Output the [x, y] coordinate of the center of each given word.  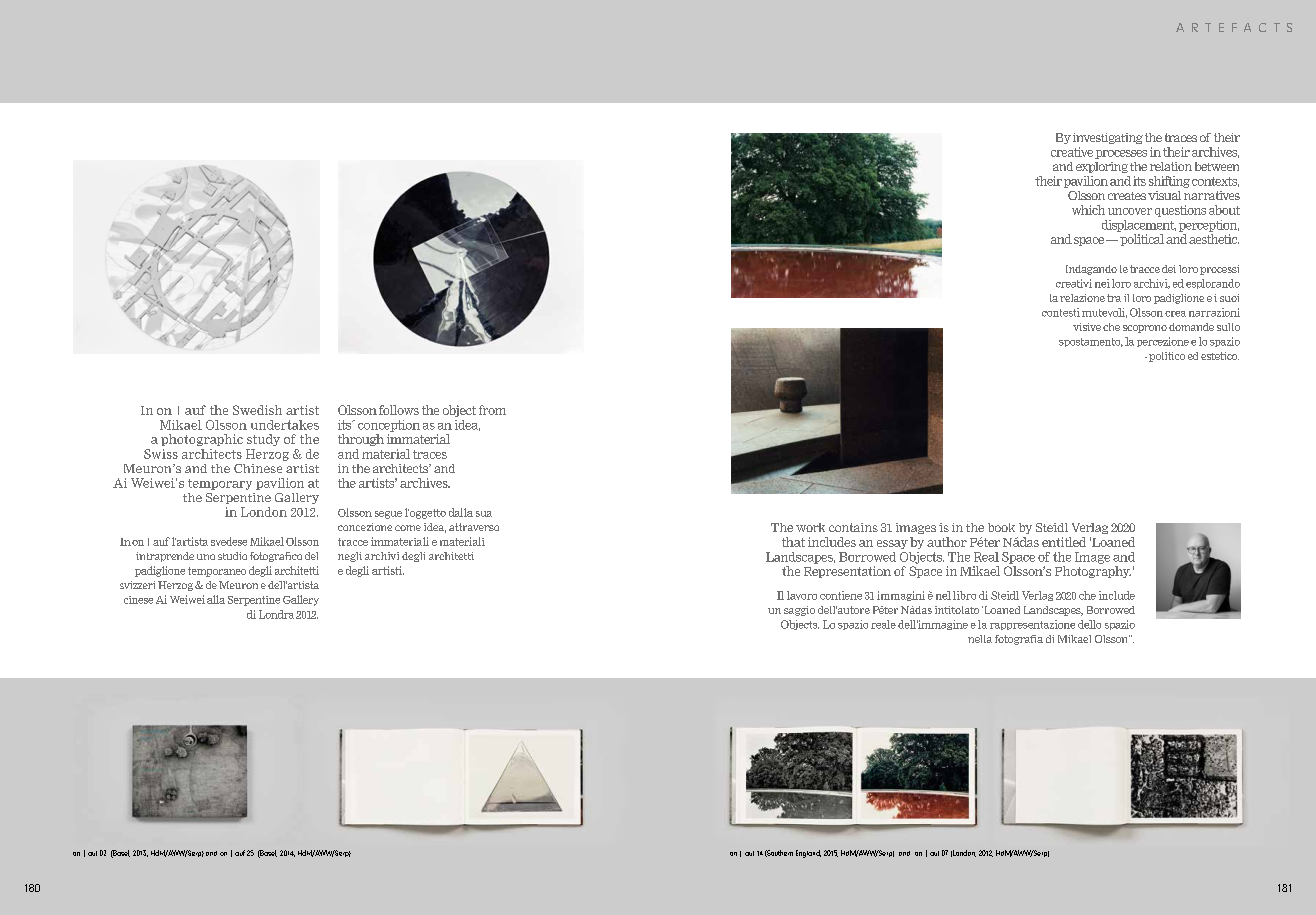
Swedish [257, 410]
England [808, 854]
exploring [1102, 167]
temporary [220, 484]
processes [1121, 154]
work [810, 527]
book [1001, 527]
